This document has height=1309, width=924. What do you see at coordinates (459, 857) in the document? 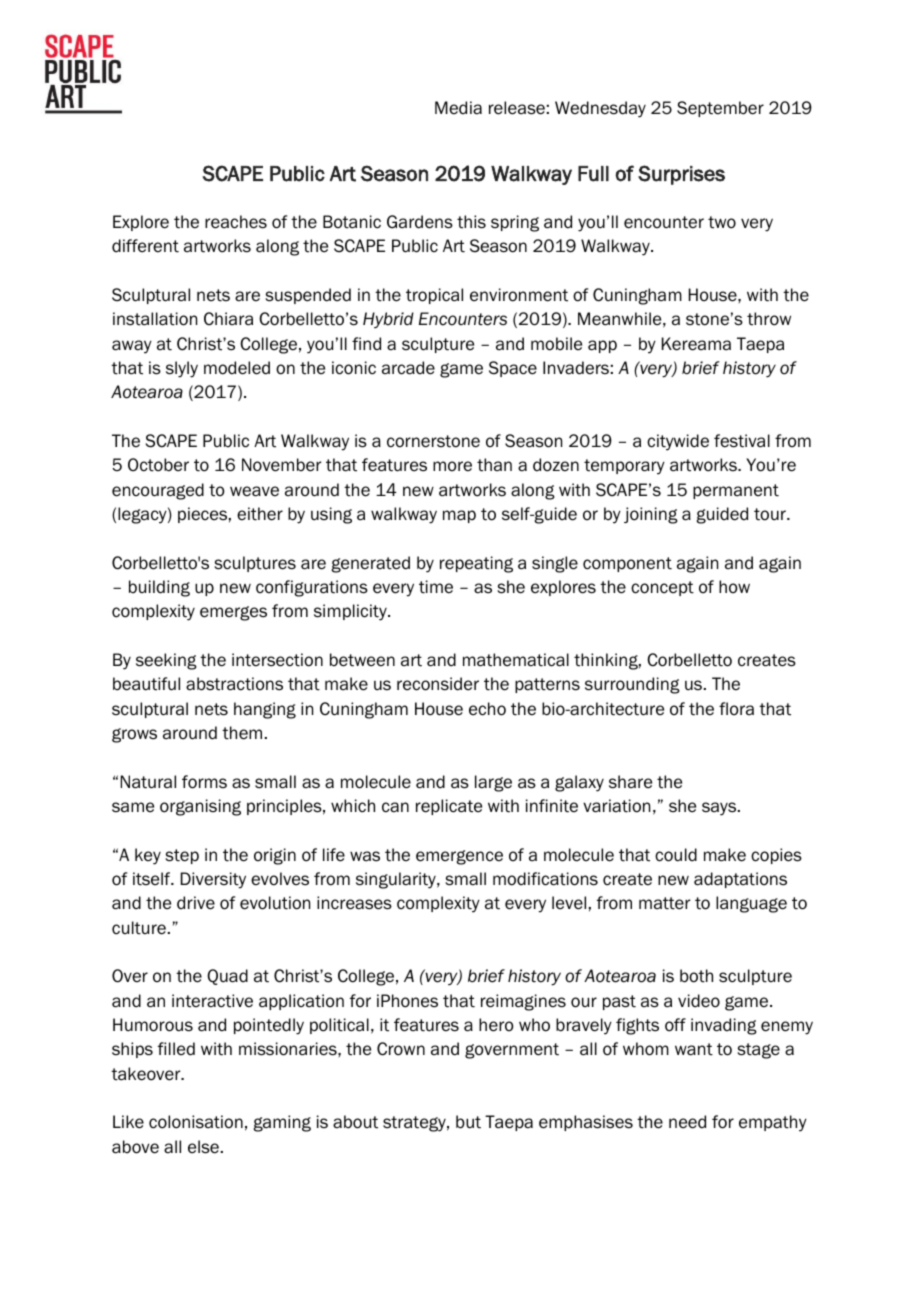
I see `emergence` at bounding box center [459, 857].
